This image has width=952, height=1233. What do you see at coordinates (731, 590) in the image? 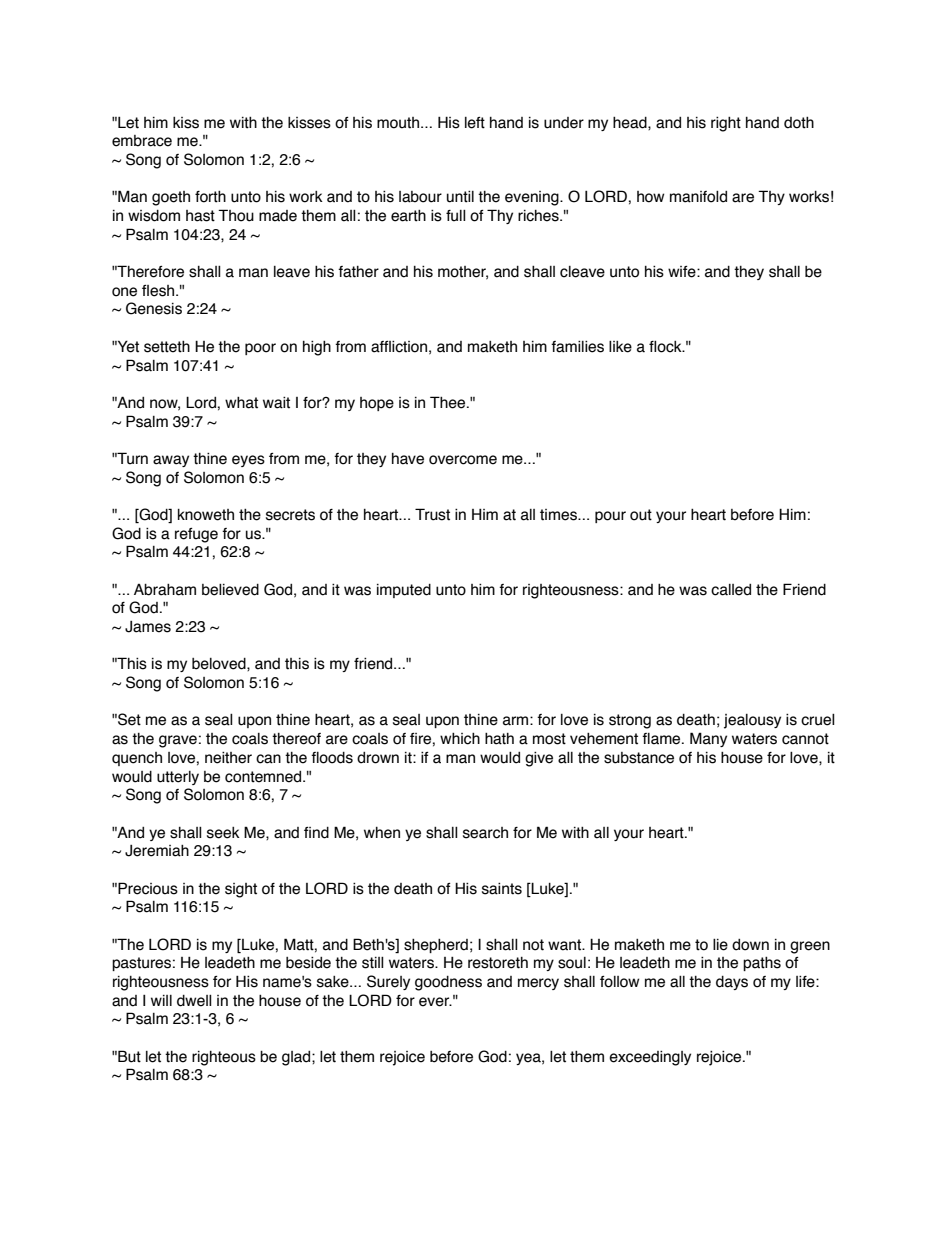
I see `called` at bounding box center [731, 590].
